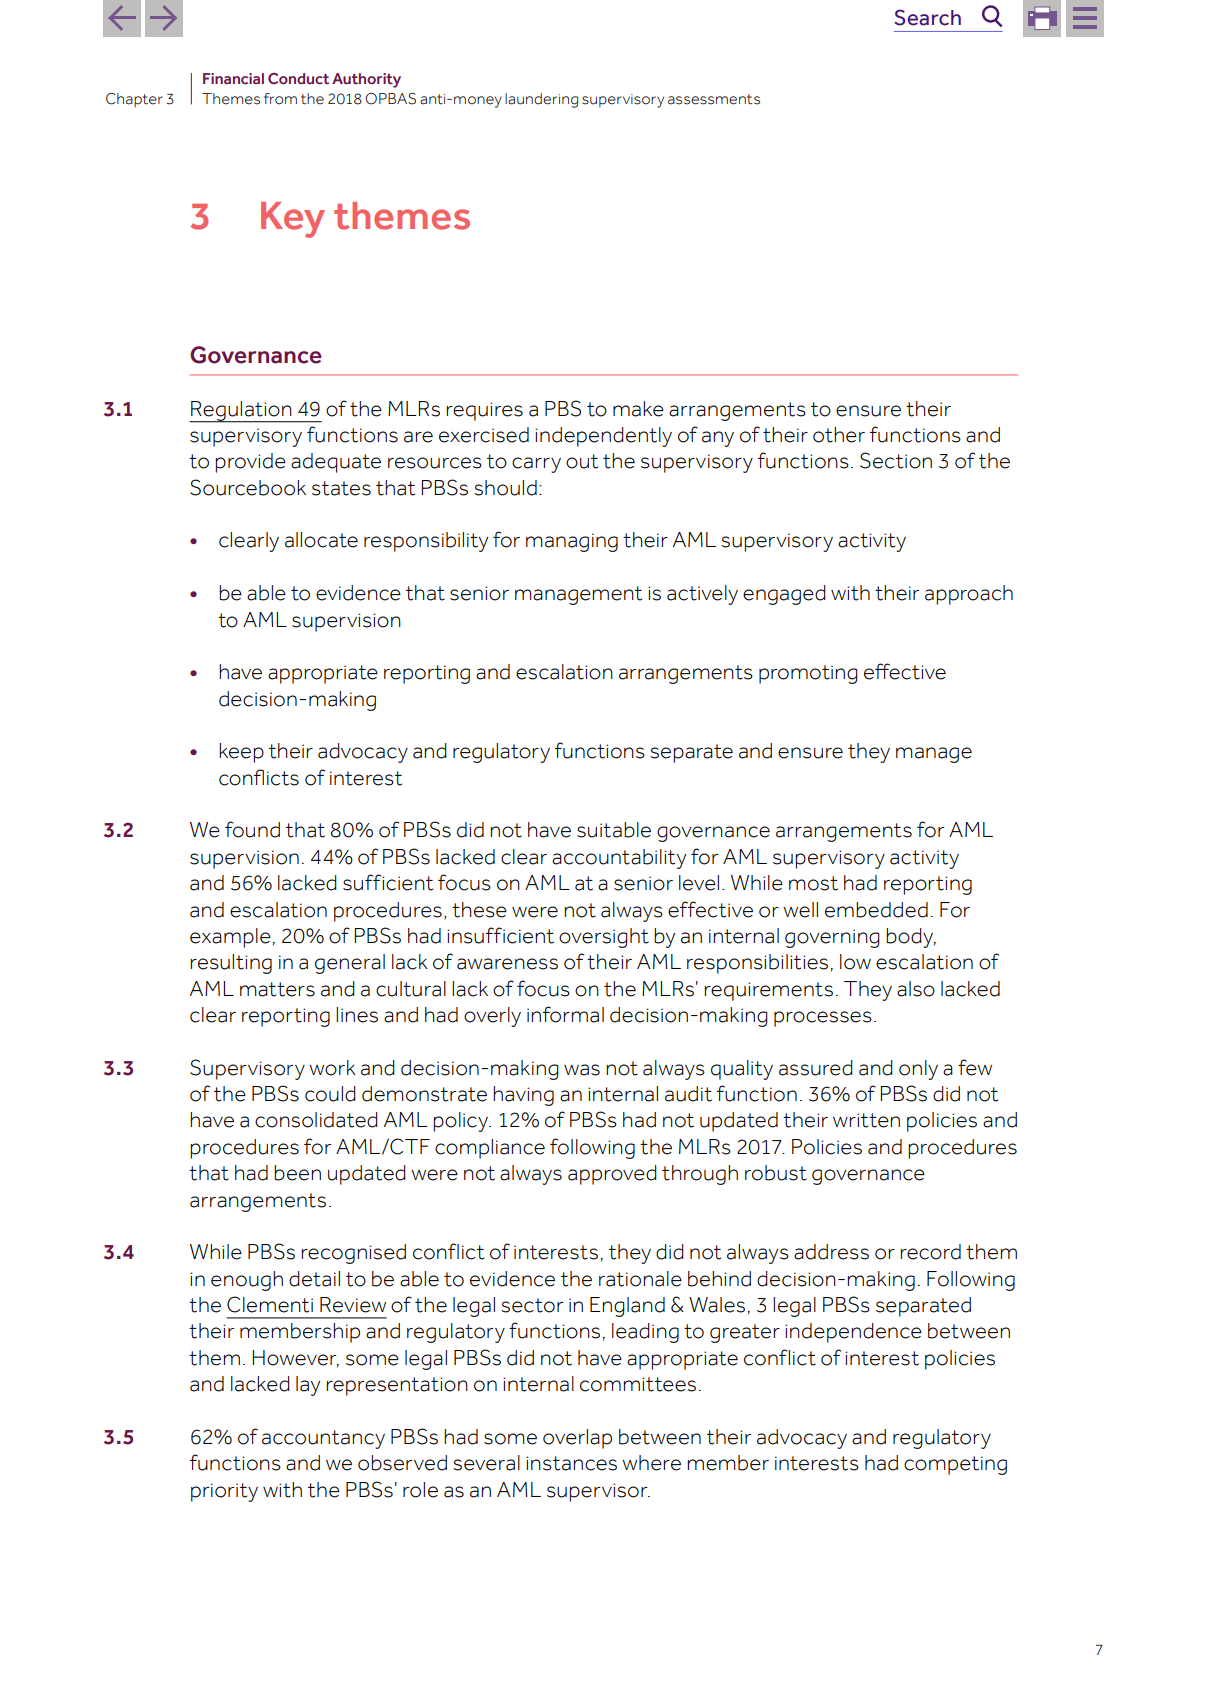 The image size is (1207, 1707). I want to click on accountability, so click(619, 859).
